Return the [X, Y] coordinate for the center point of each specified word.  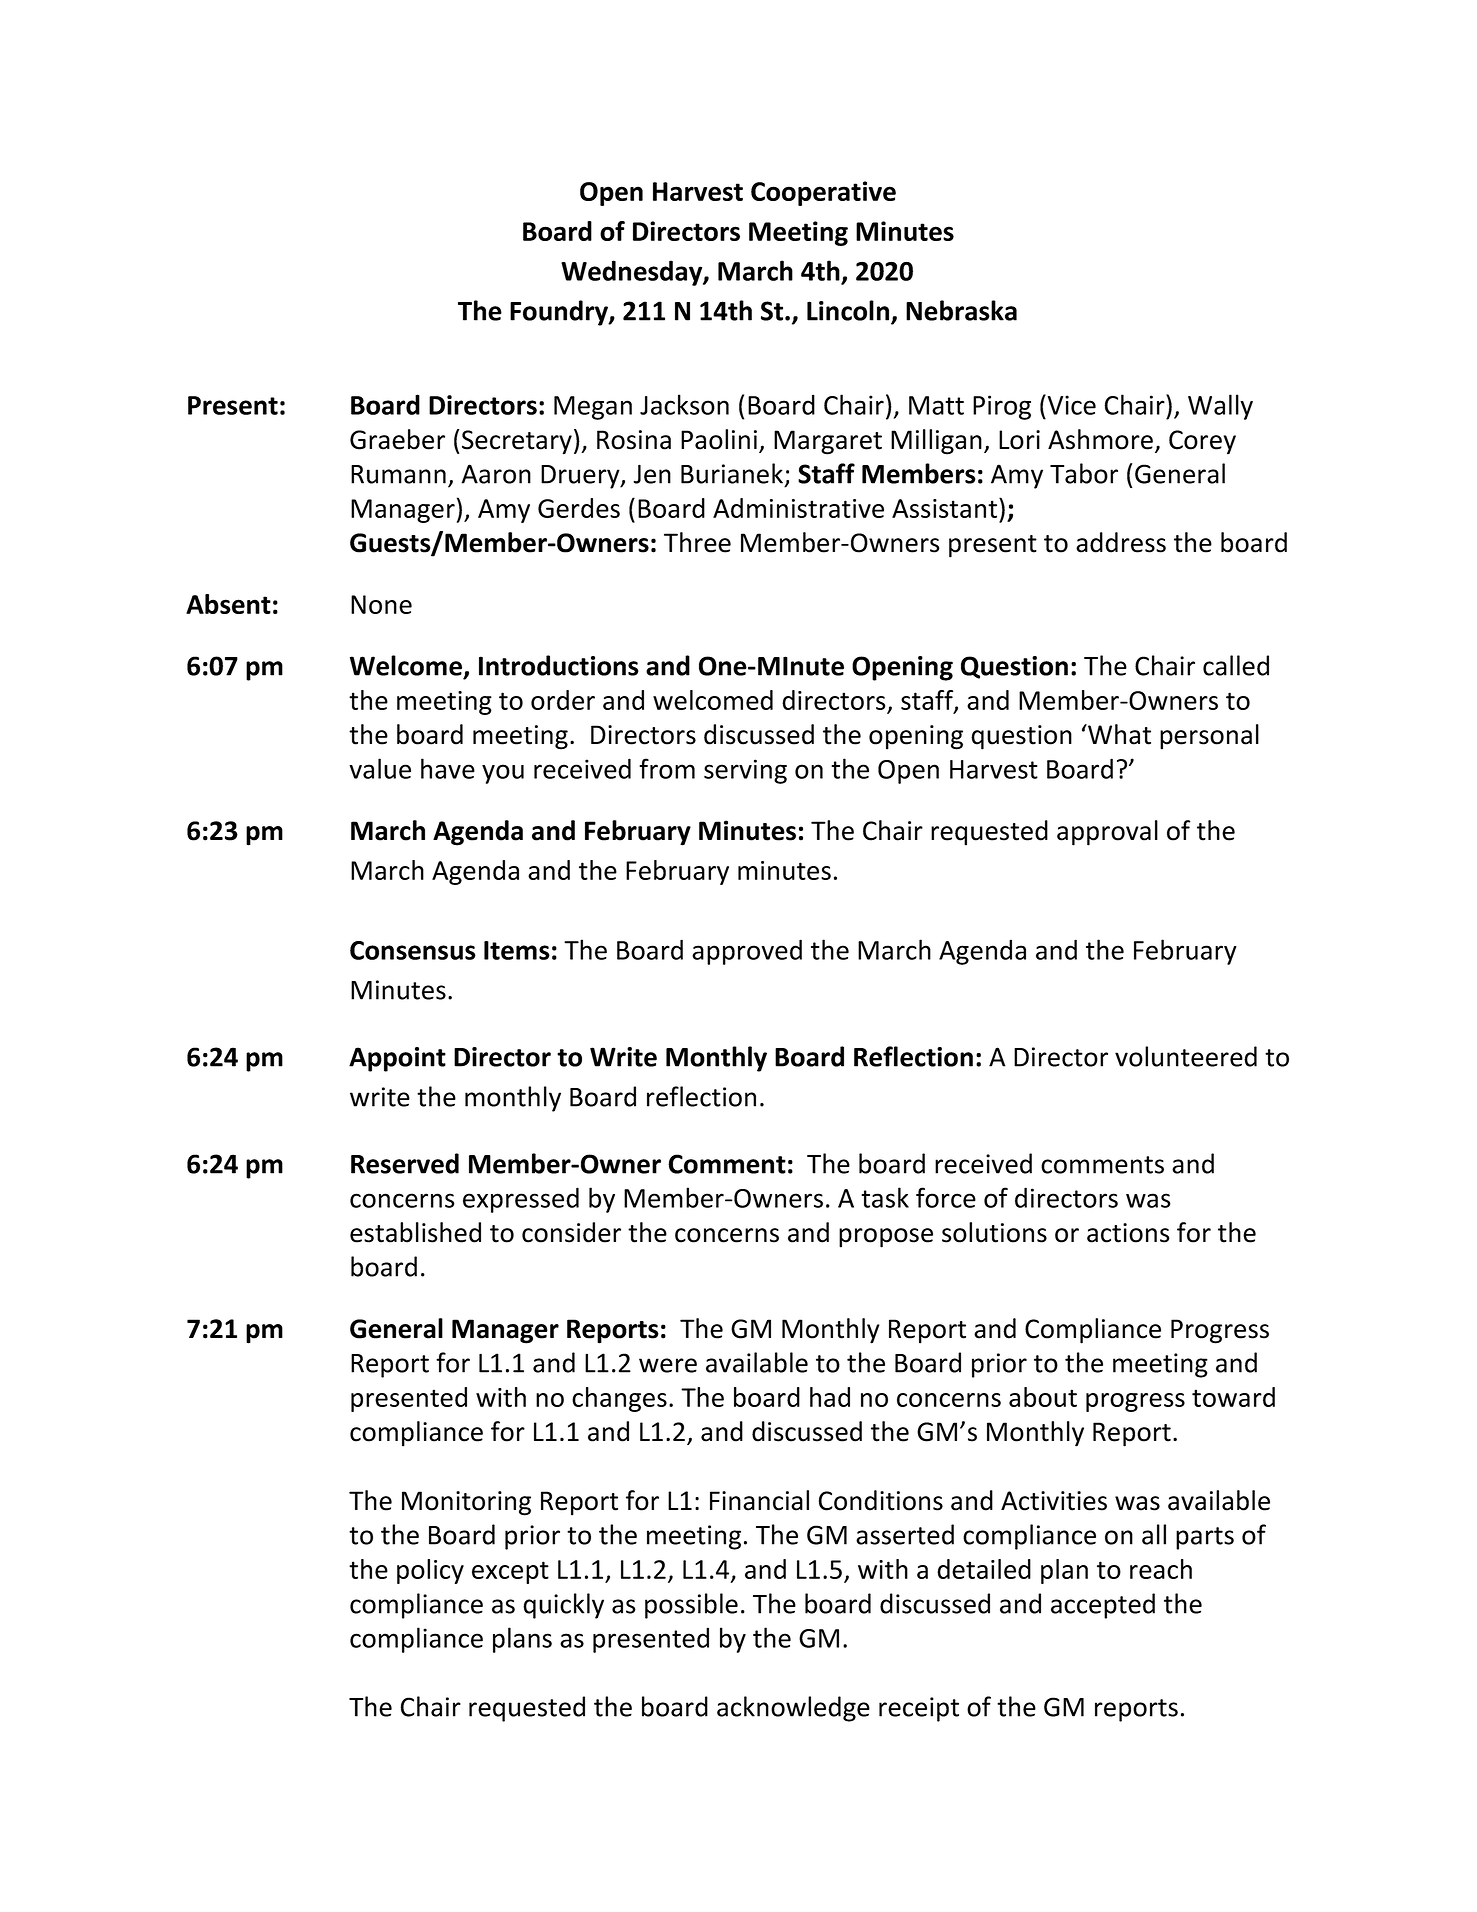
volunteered [1186, 1056]
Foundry [560, 313]
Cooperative [823, 193]
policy [430, 1571]
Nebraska [961, 310]
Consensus [413, 950]
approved [747, 952]
